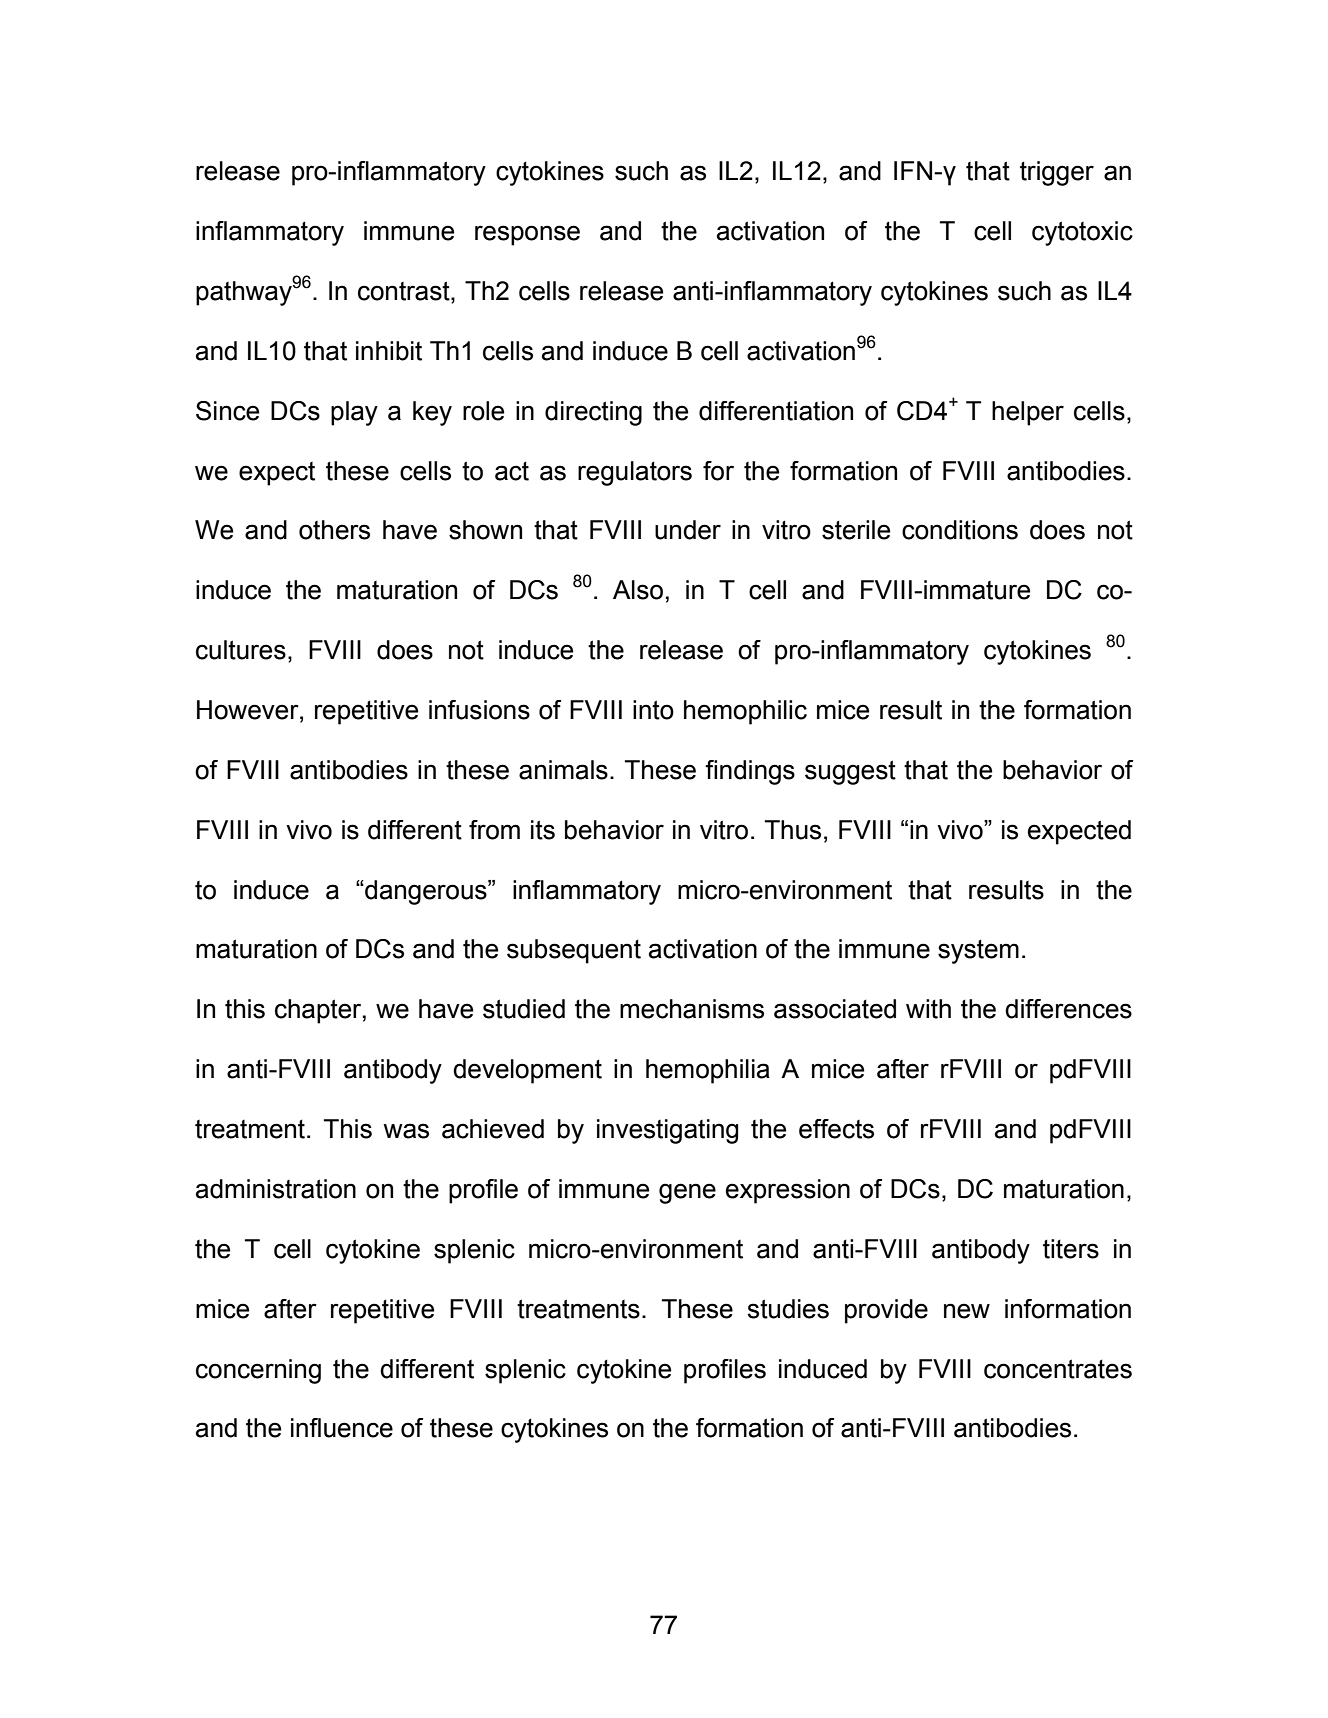 The height and width of the screenshot is (1718, 1328). Describe the element at coordinates (342, 1428) in the screenshot. I see `influence` at that location.
